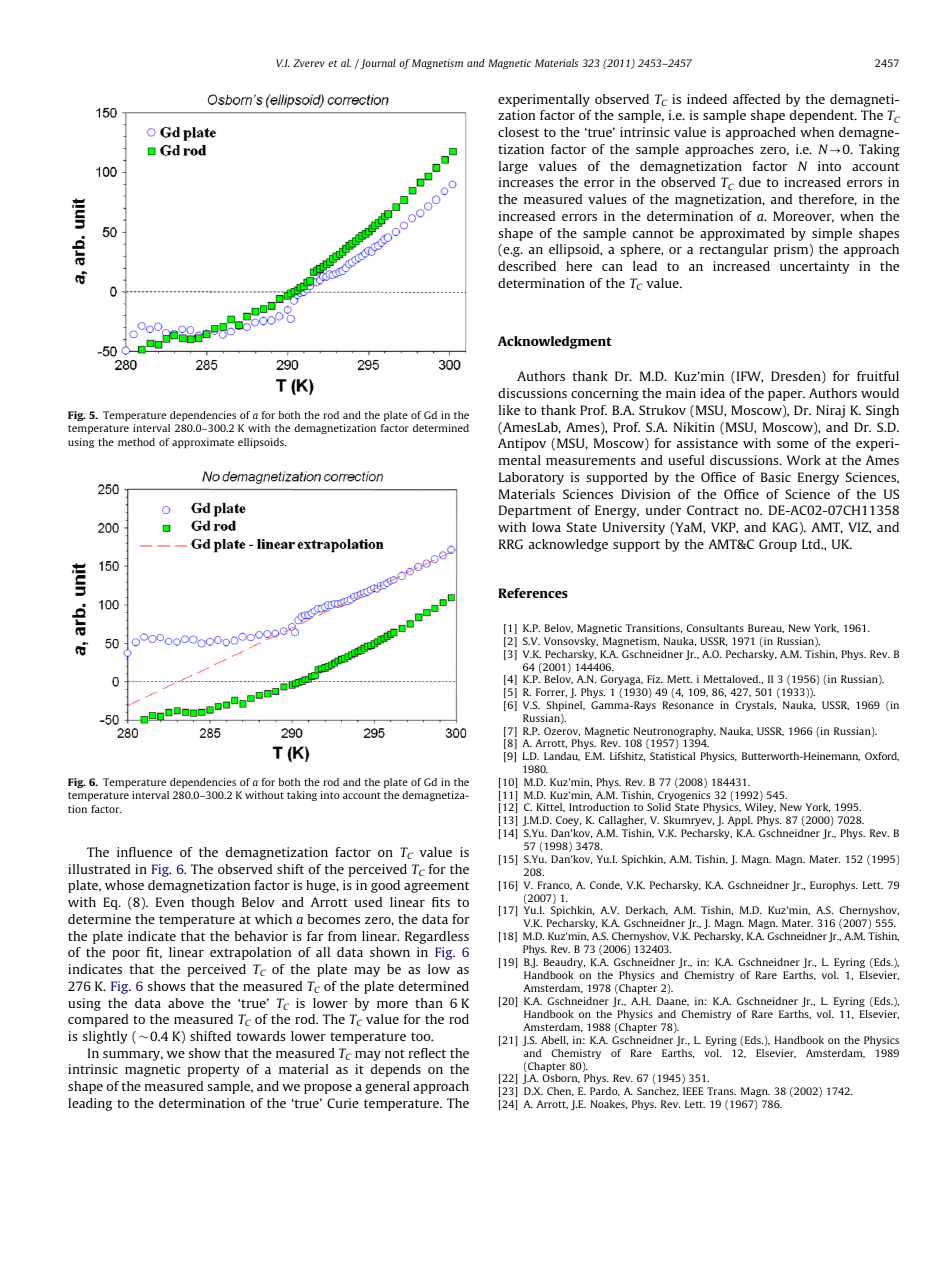  I want to click on Statistical, so click(672, 756).
